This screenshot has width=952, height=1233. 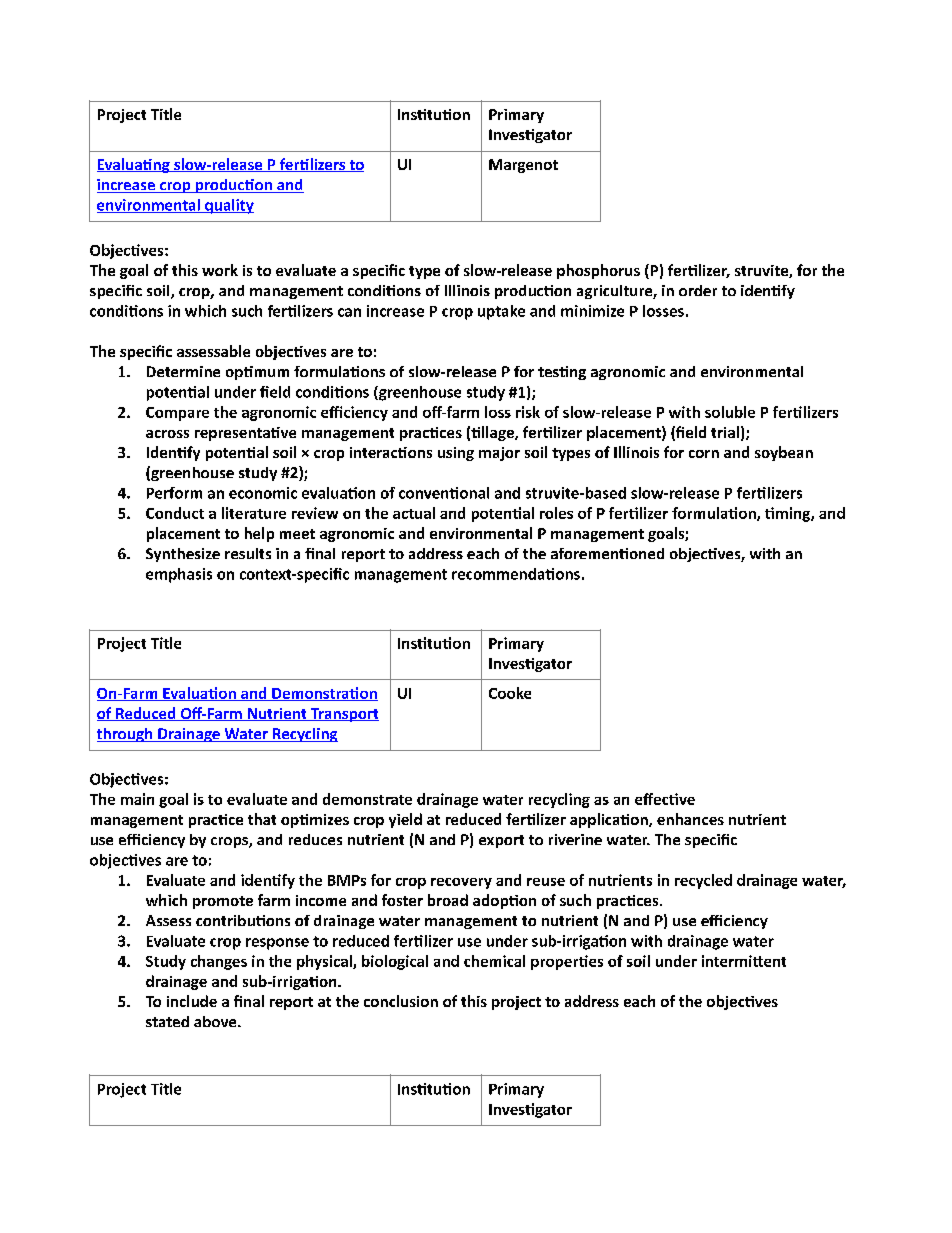 What do you see at coordinates (405, 820) in the screenshot?
I see `yield` at bounding box center [405, 820].
